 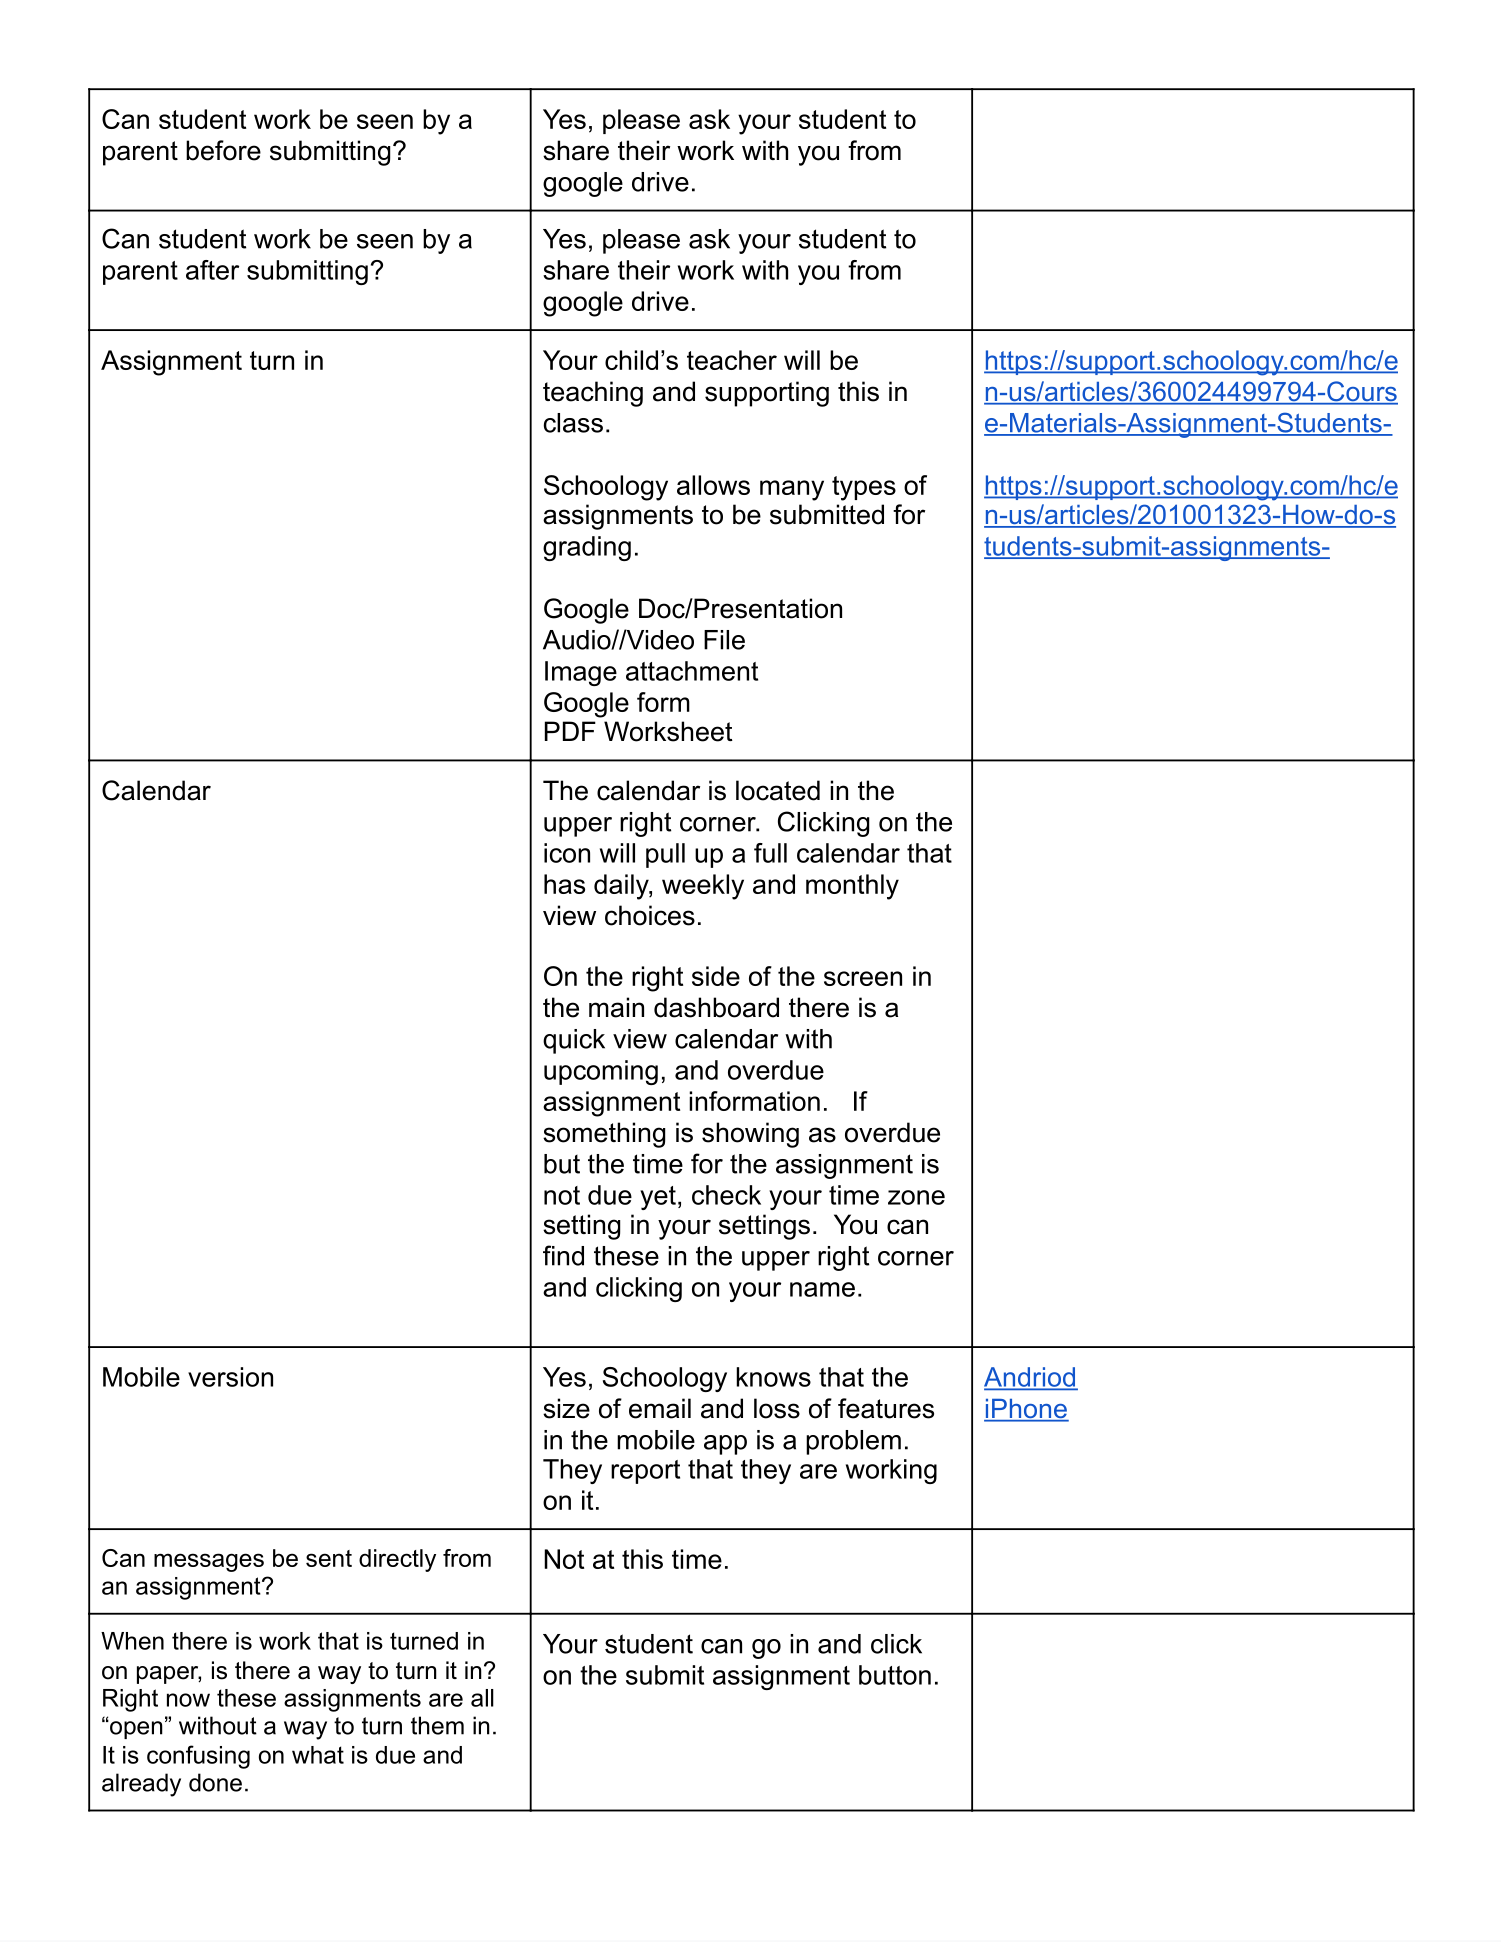 What do you see at coordinates (318, 1755) in the image?
I see `what` at bounding box center [318, 1755].
